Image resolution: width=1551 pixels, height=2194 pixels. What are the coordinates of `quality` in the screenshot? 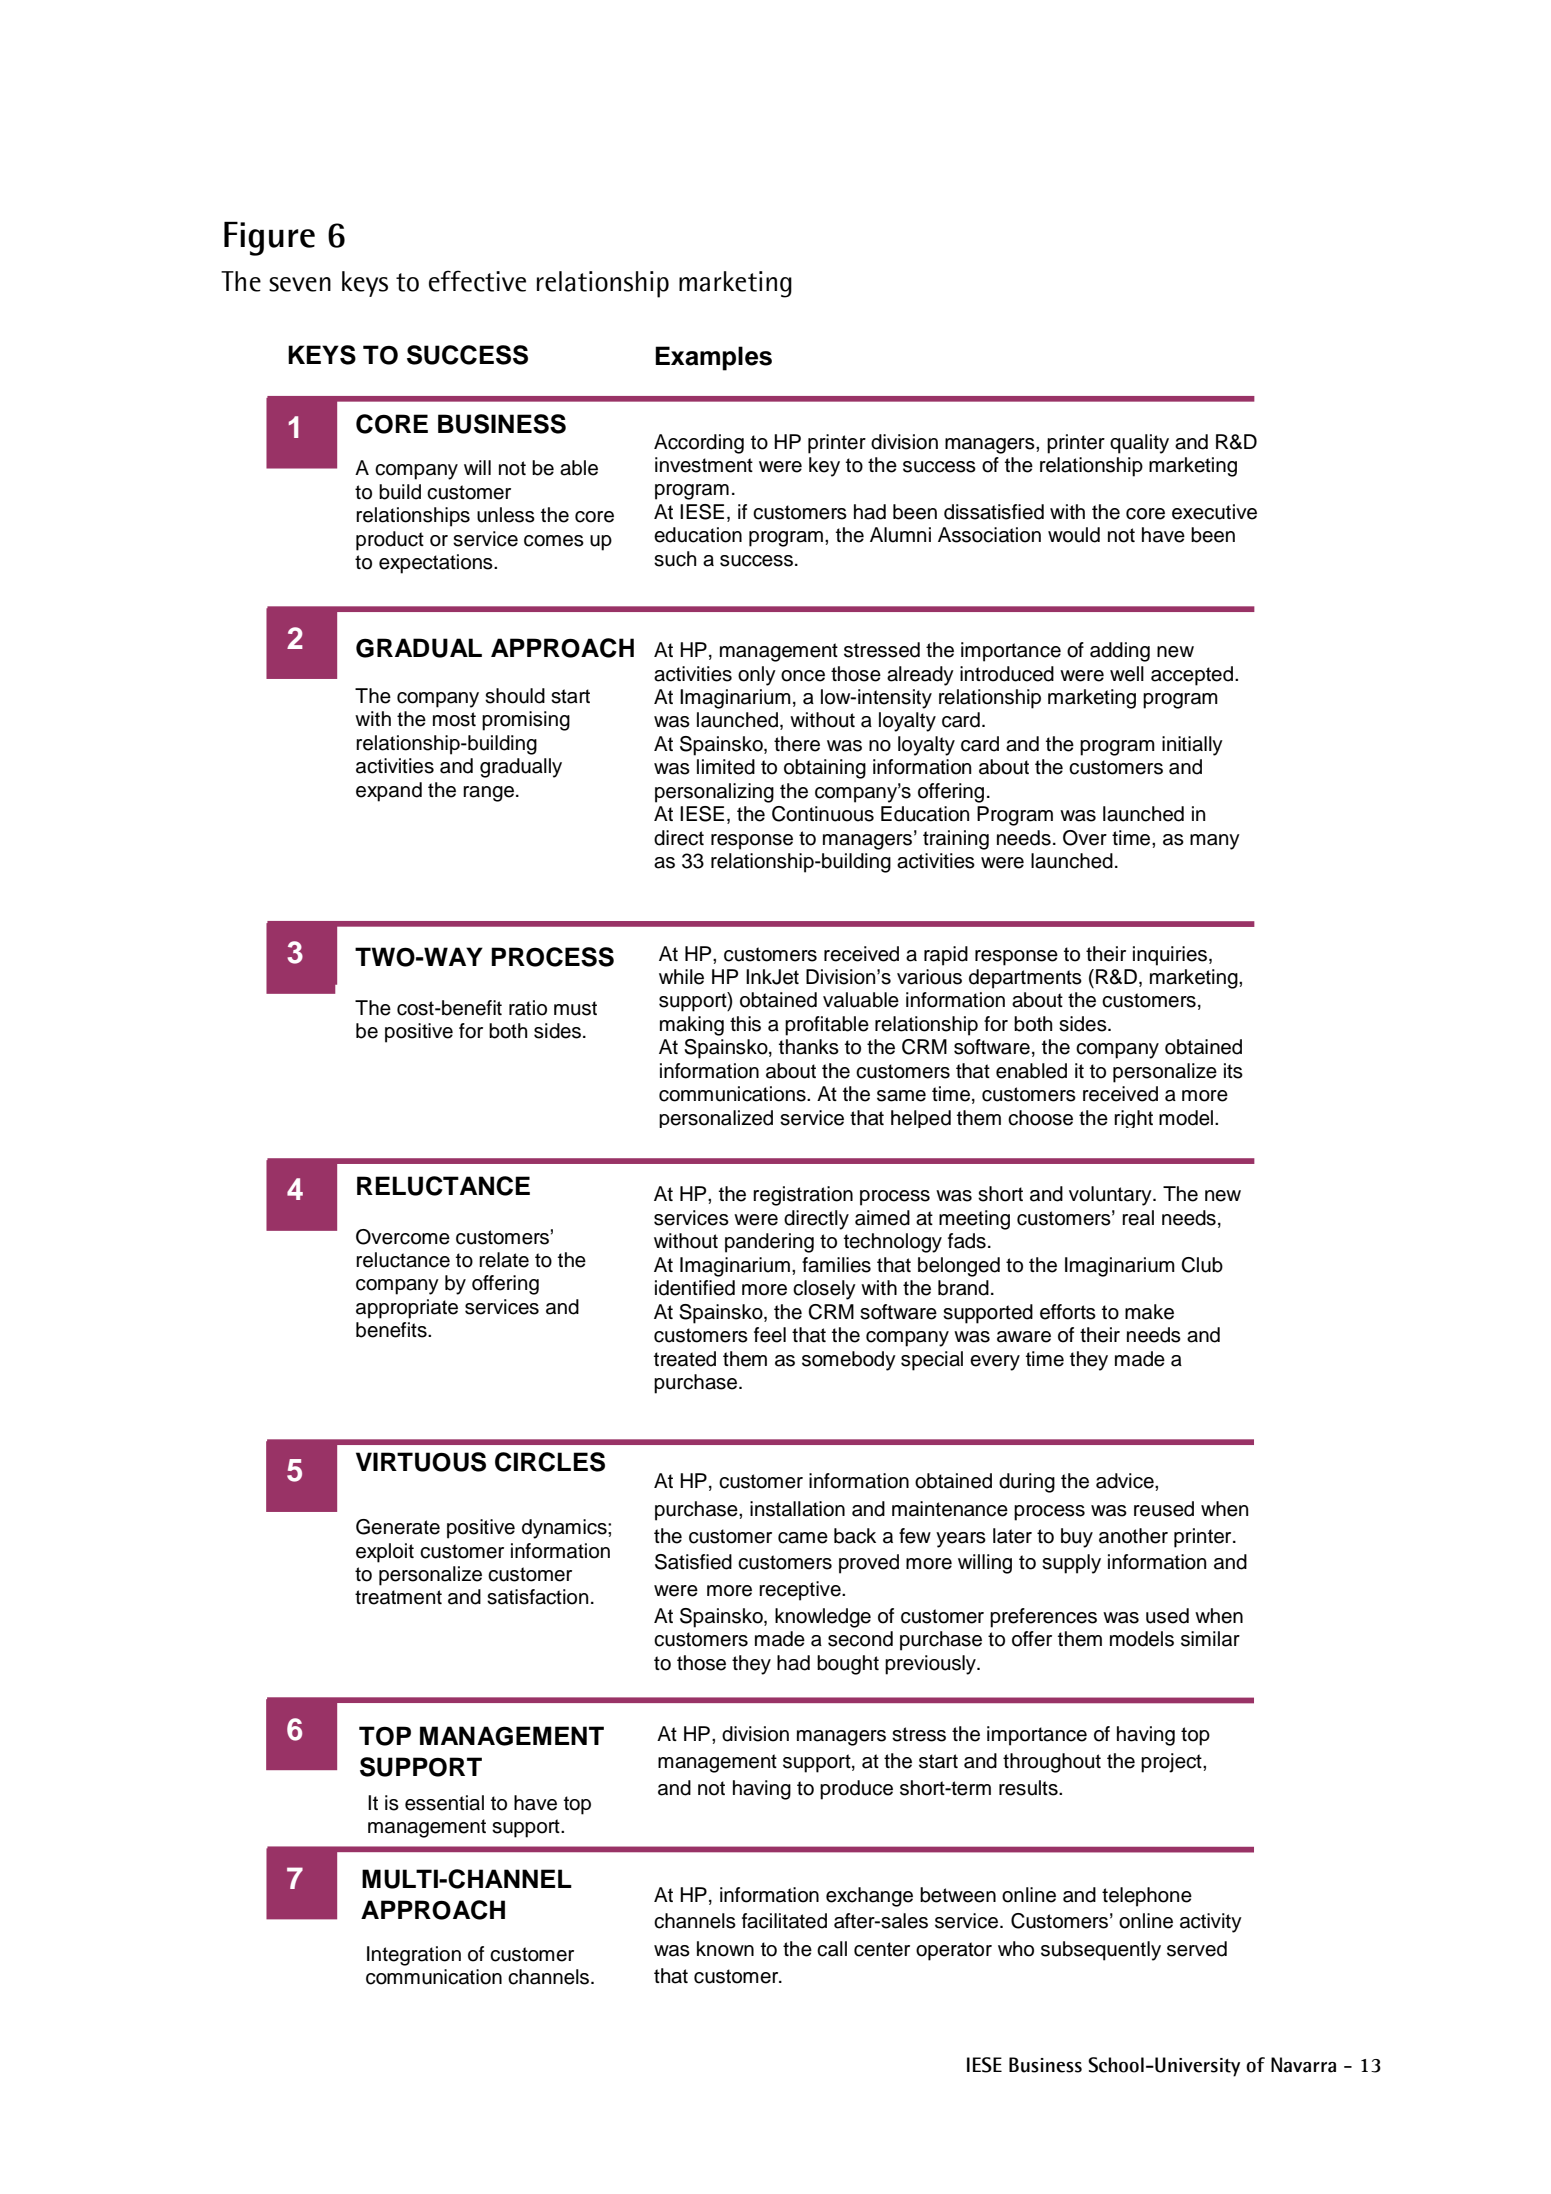 It's located at (1139, 444).
